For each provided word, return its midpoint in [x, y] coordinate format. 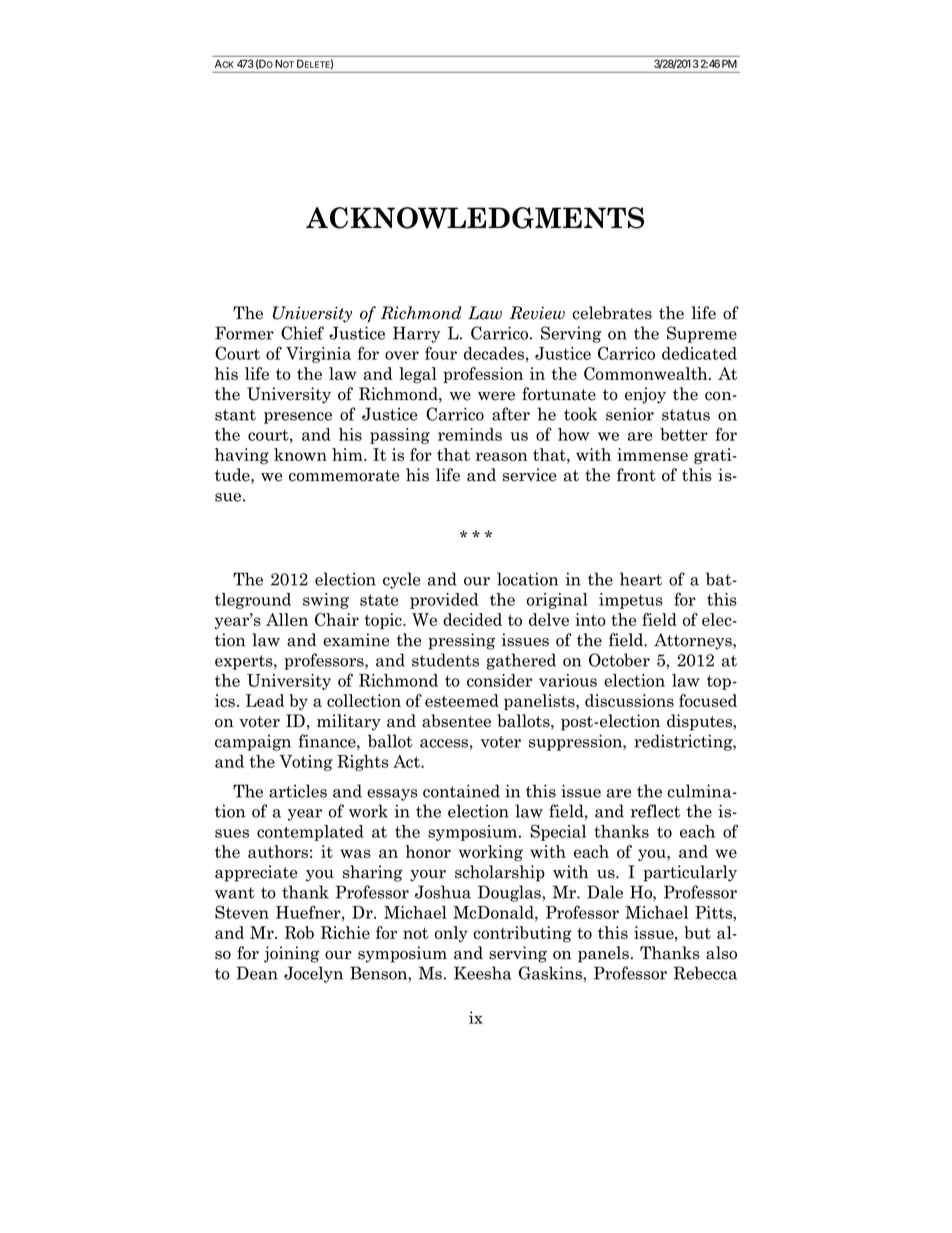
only [451, 934]
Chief [302, 333]
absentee [456, 721]
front [636, 475]
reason [502, 456]
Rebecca [705, 973]
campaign [253, 743]
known [300, 454]
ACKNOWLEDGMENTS [475, 218]
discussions [629, 700]
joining [291, 954]
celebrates [612, 313]
